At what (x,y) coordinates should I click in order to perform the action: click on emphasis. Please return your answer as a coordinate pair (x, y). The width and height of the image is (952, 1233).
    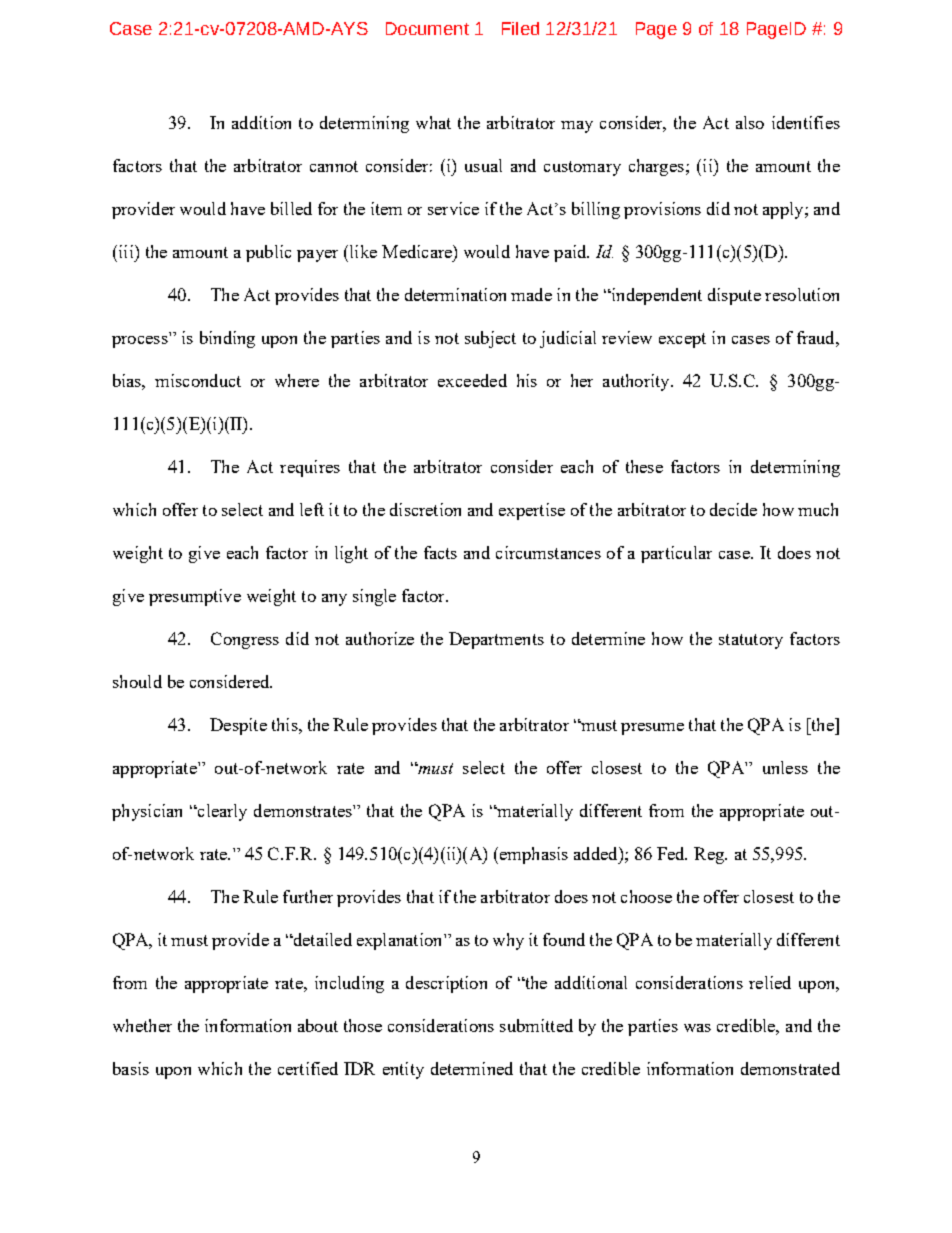
    Looking at the image, I should click on (532, 855).
